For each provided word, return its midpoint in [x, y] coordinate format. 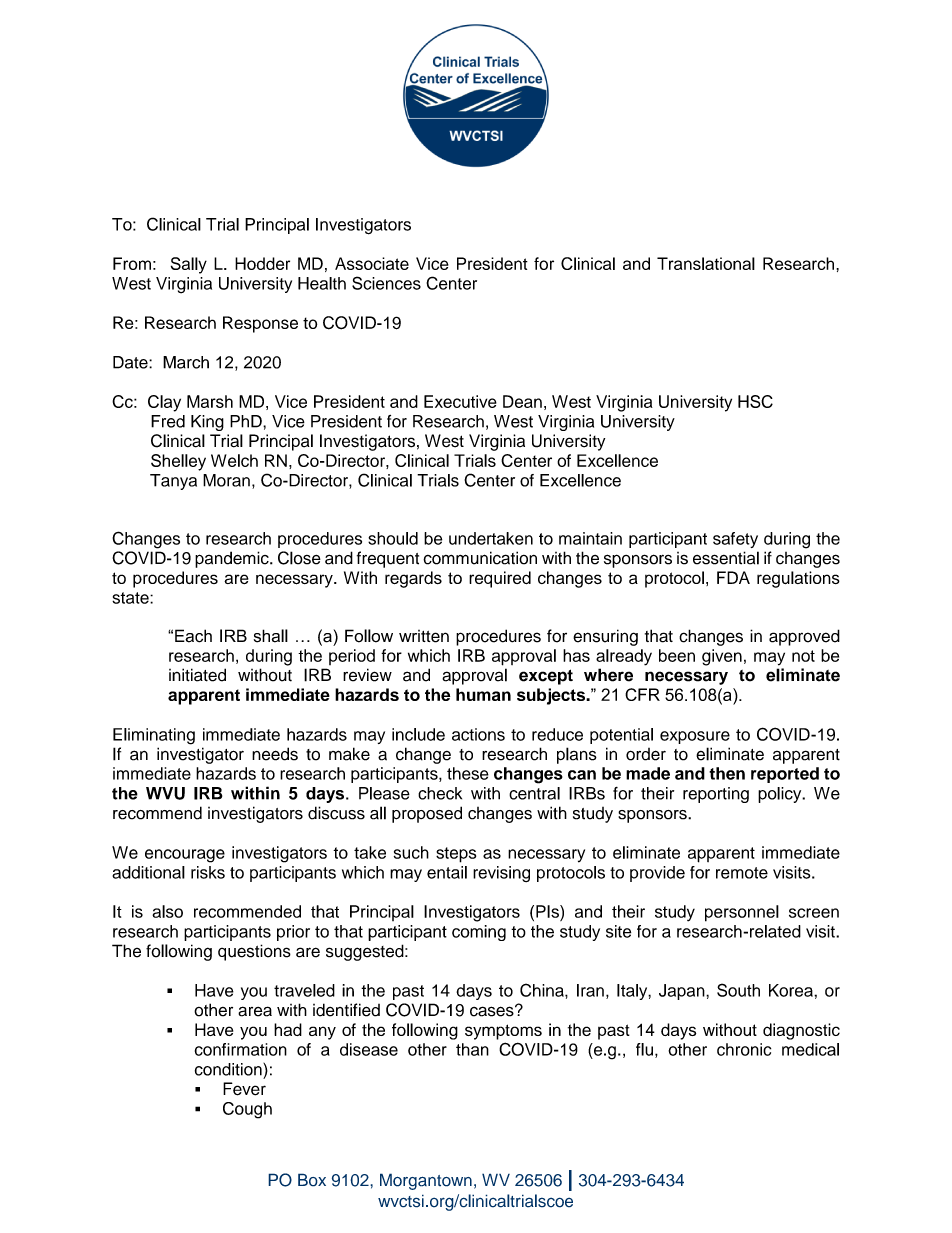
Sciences [386, 283]
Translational [706, 263]
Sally [189, 265]
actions [478, 734]
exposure [695, 737]
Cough [247, 1110]
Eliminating [154, 736]
